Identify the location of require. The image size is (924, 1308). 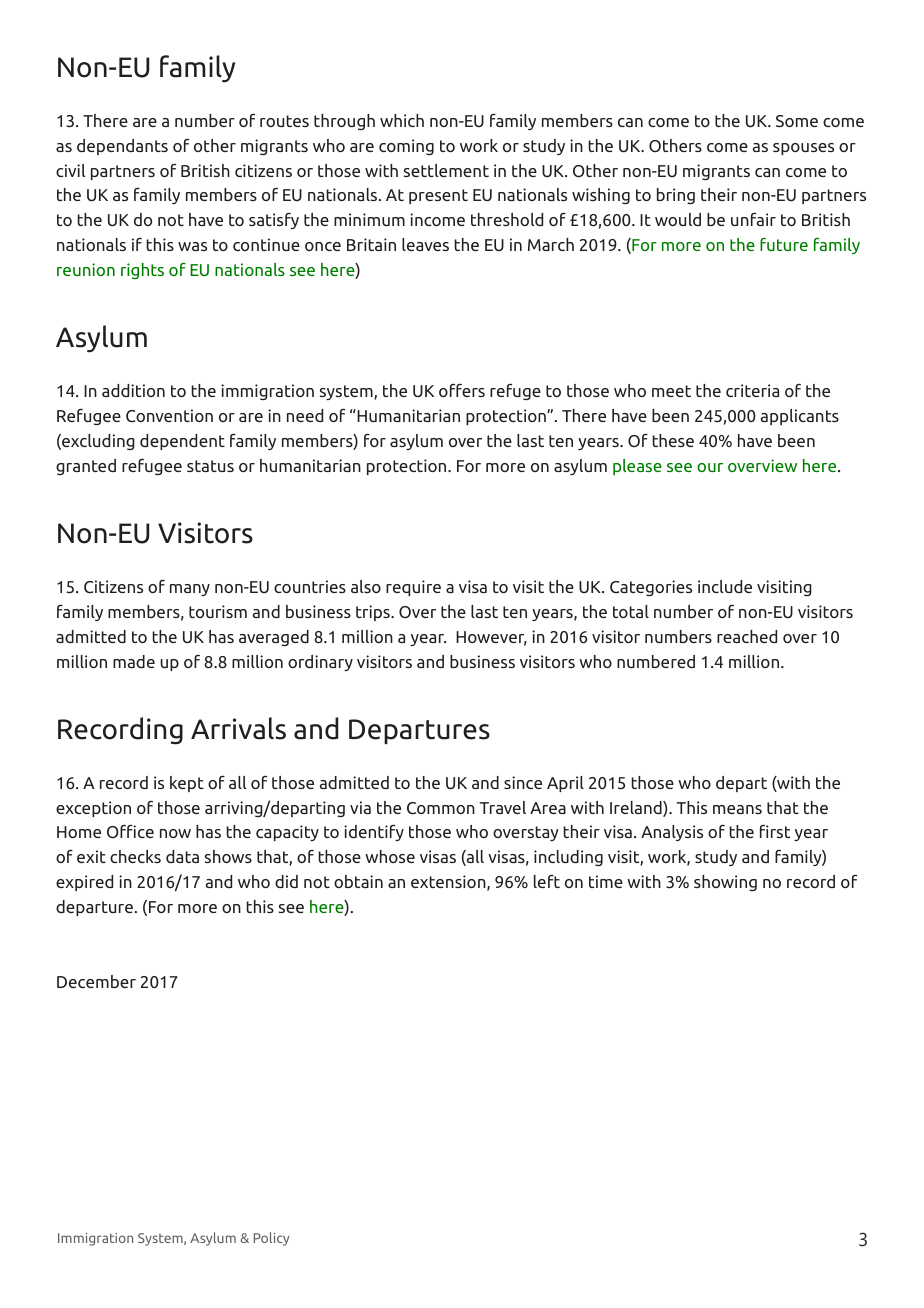
(413, 588).
